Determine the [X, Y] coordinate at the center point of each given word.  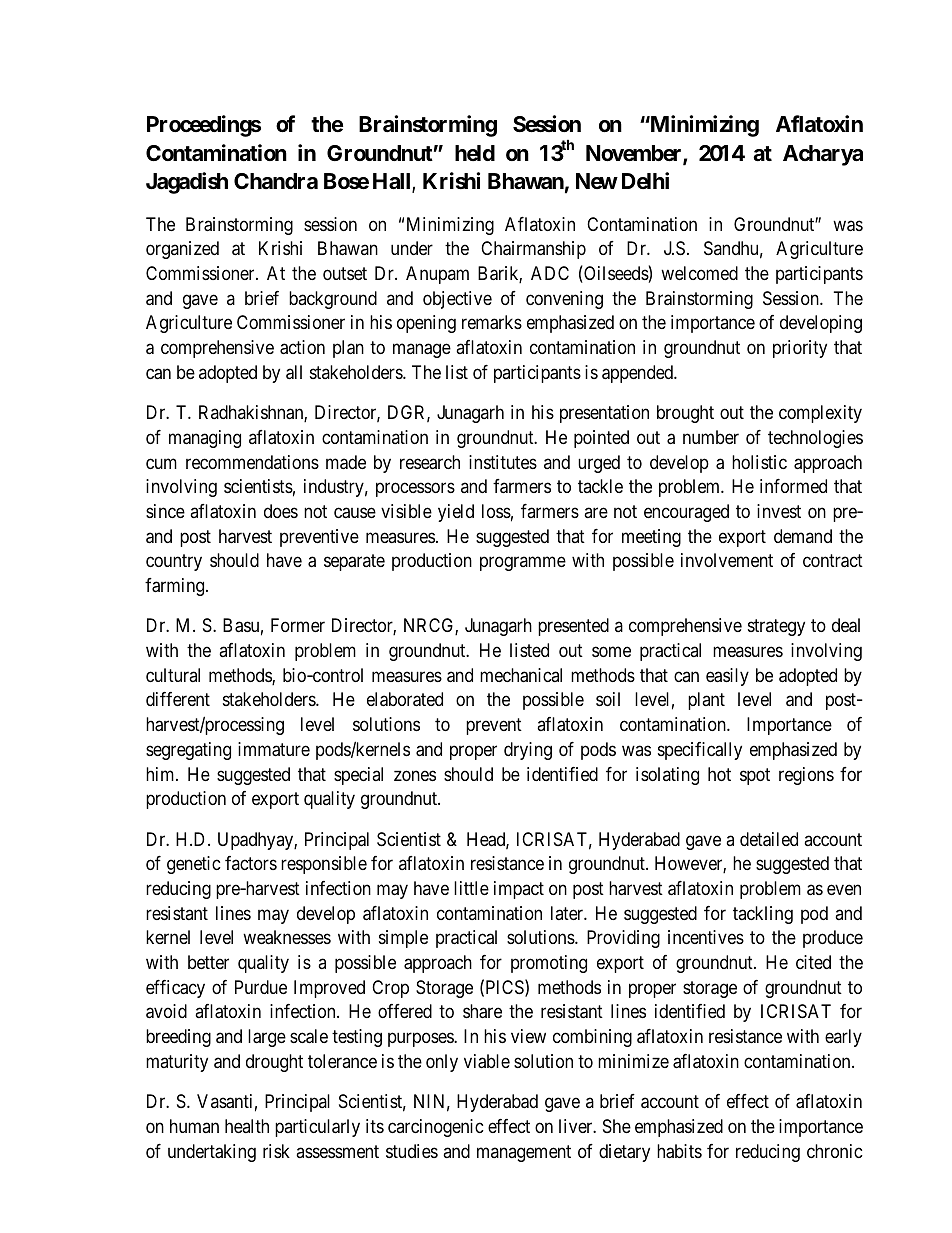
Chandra [276, 181]
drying [528, 751]
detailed [769, 839]
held [475, 153]
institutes [503, 462]
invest [779, 511]
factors [251, 863]
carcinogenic [436, 1128]
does [281, 511]
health [247, 1126]
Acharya [823, 155]
